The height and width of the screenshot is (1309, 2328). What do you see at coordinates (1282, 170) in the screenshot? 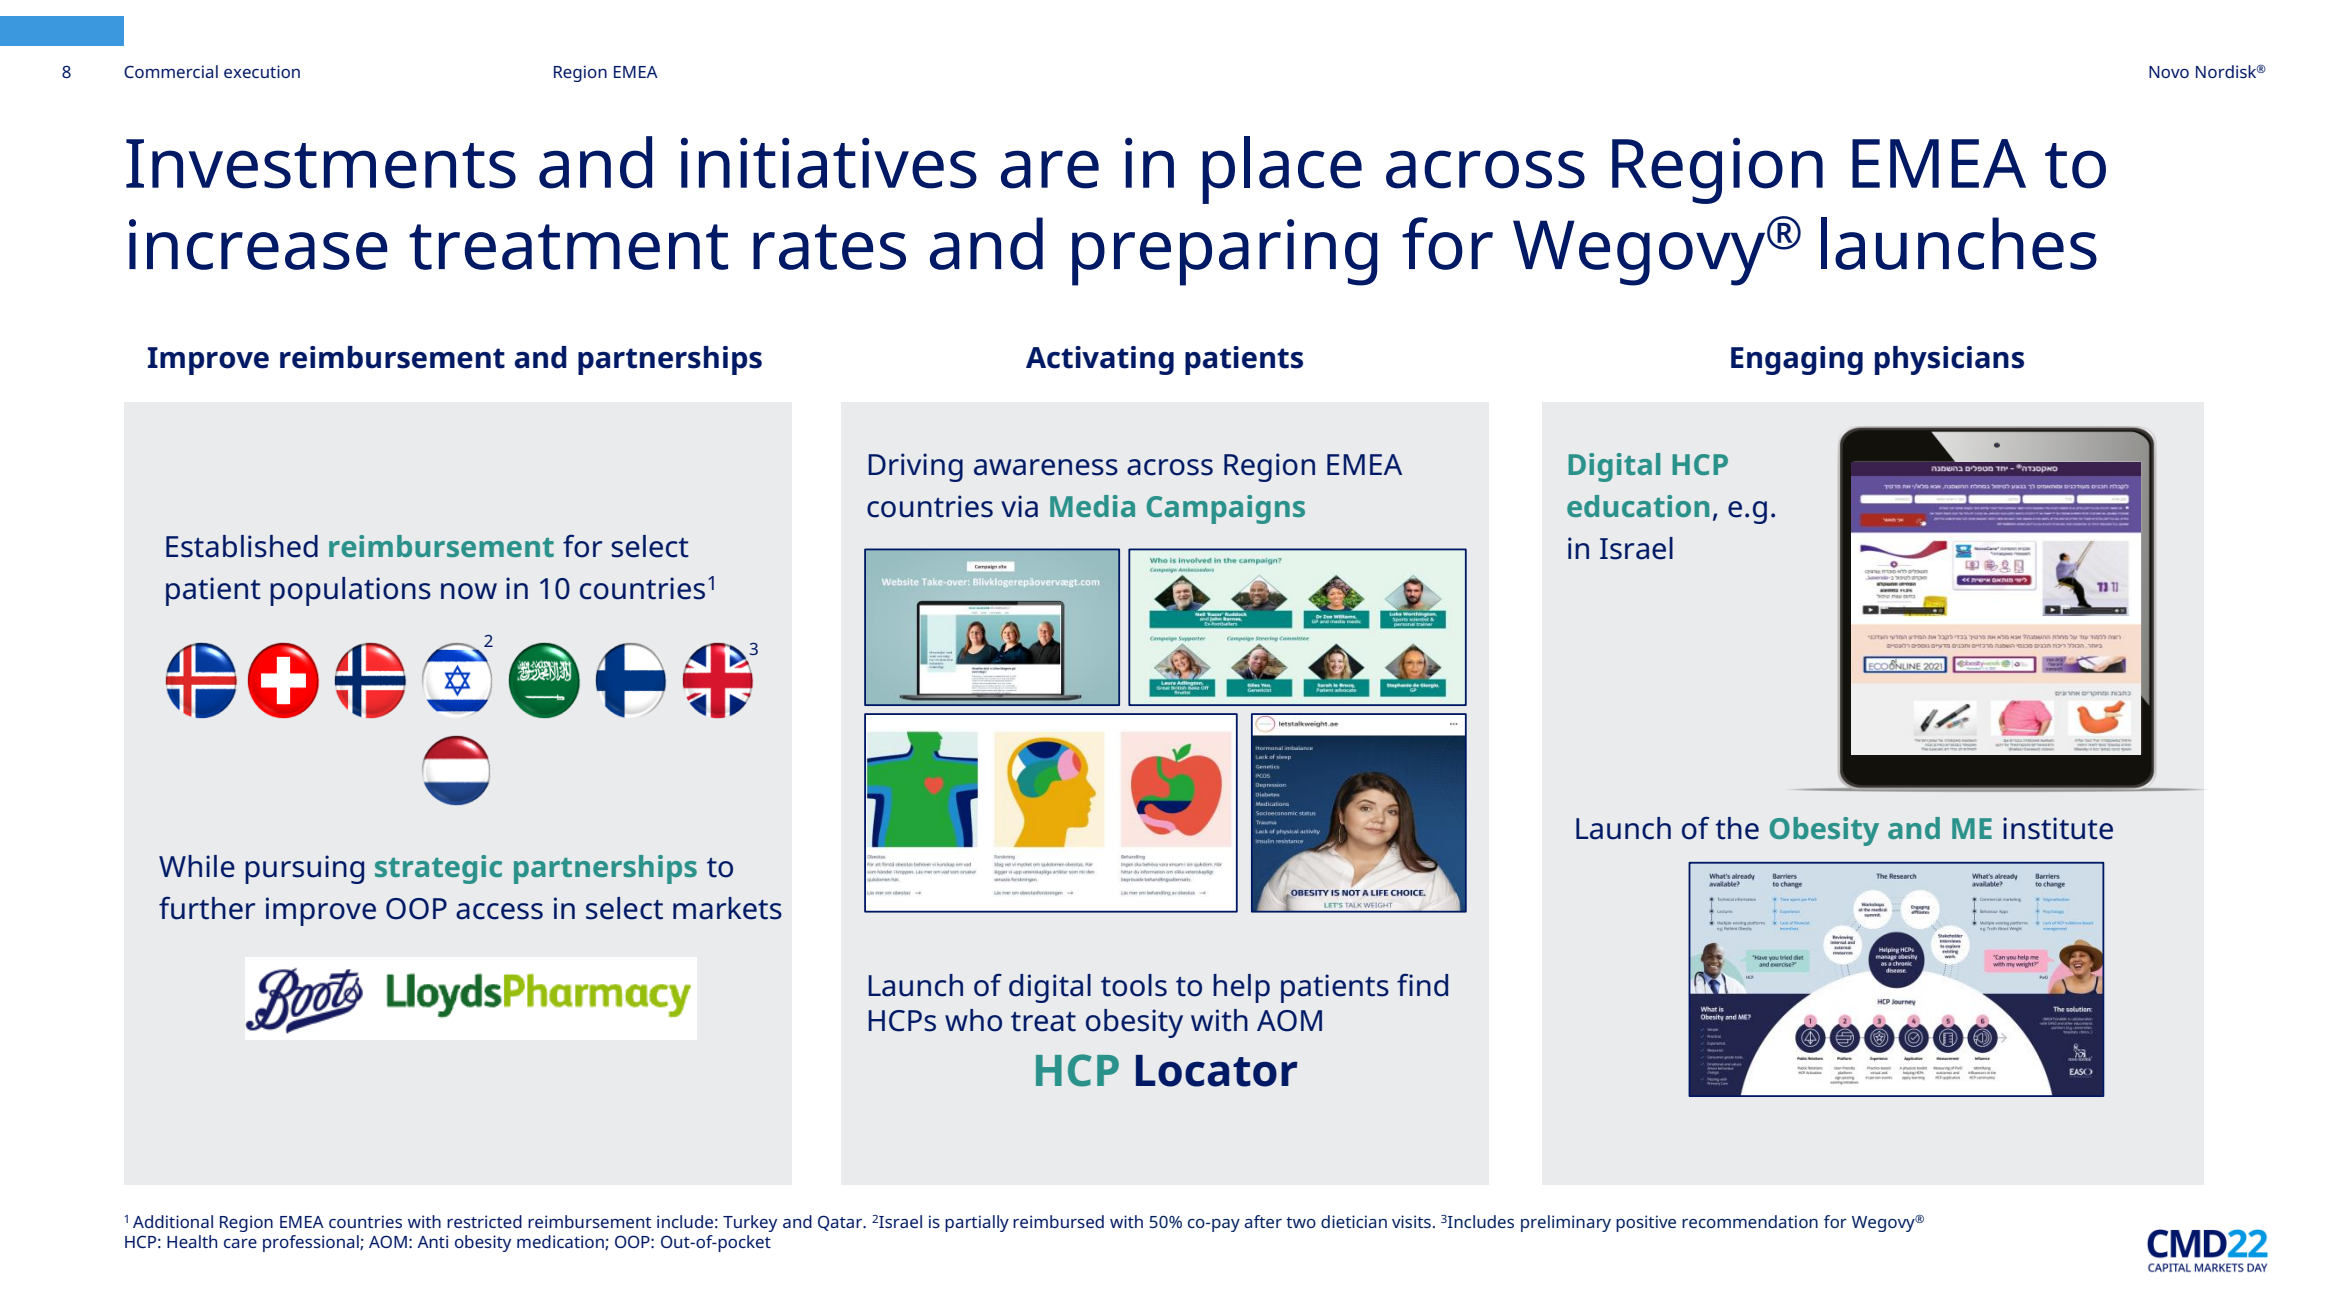
I see `place` at bounding box center [1282, 170].
